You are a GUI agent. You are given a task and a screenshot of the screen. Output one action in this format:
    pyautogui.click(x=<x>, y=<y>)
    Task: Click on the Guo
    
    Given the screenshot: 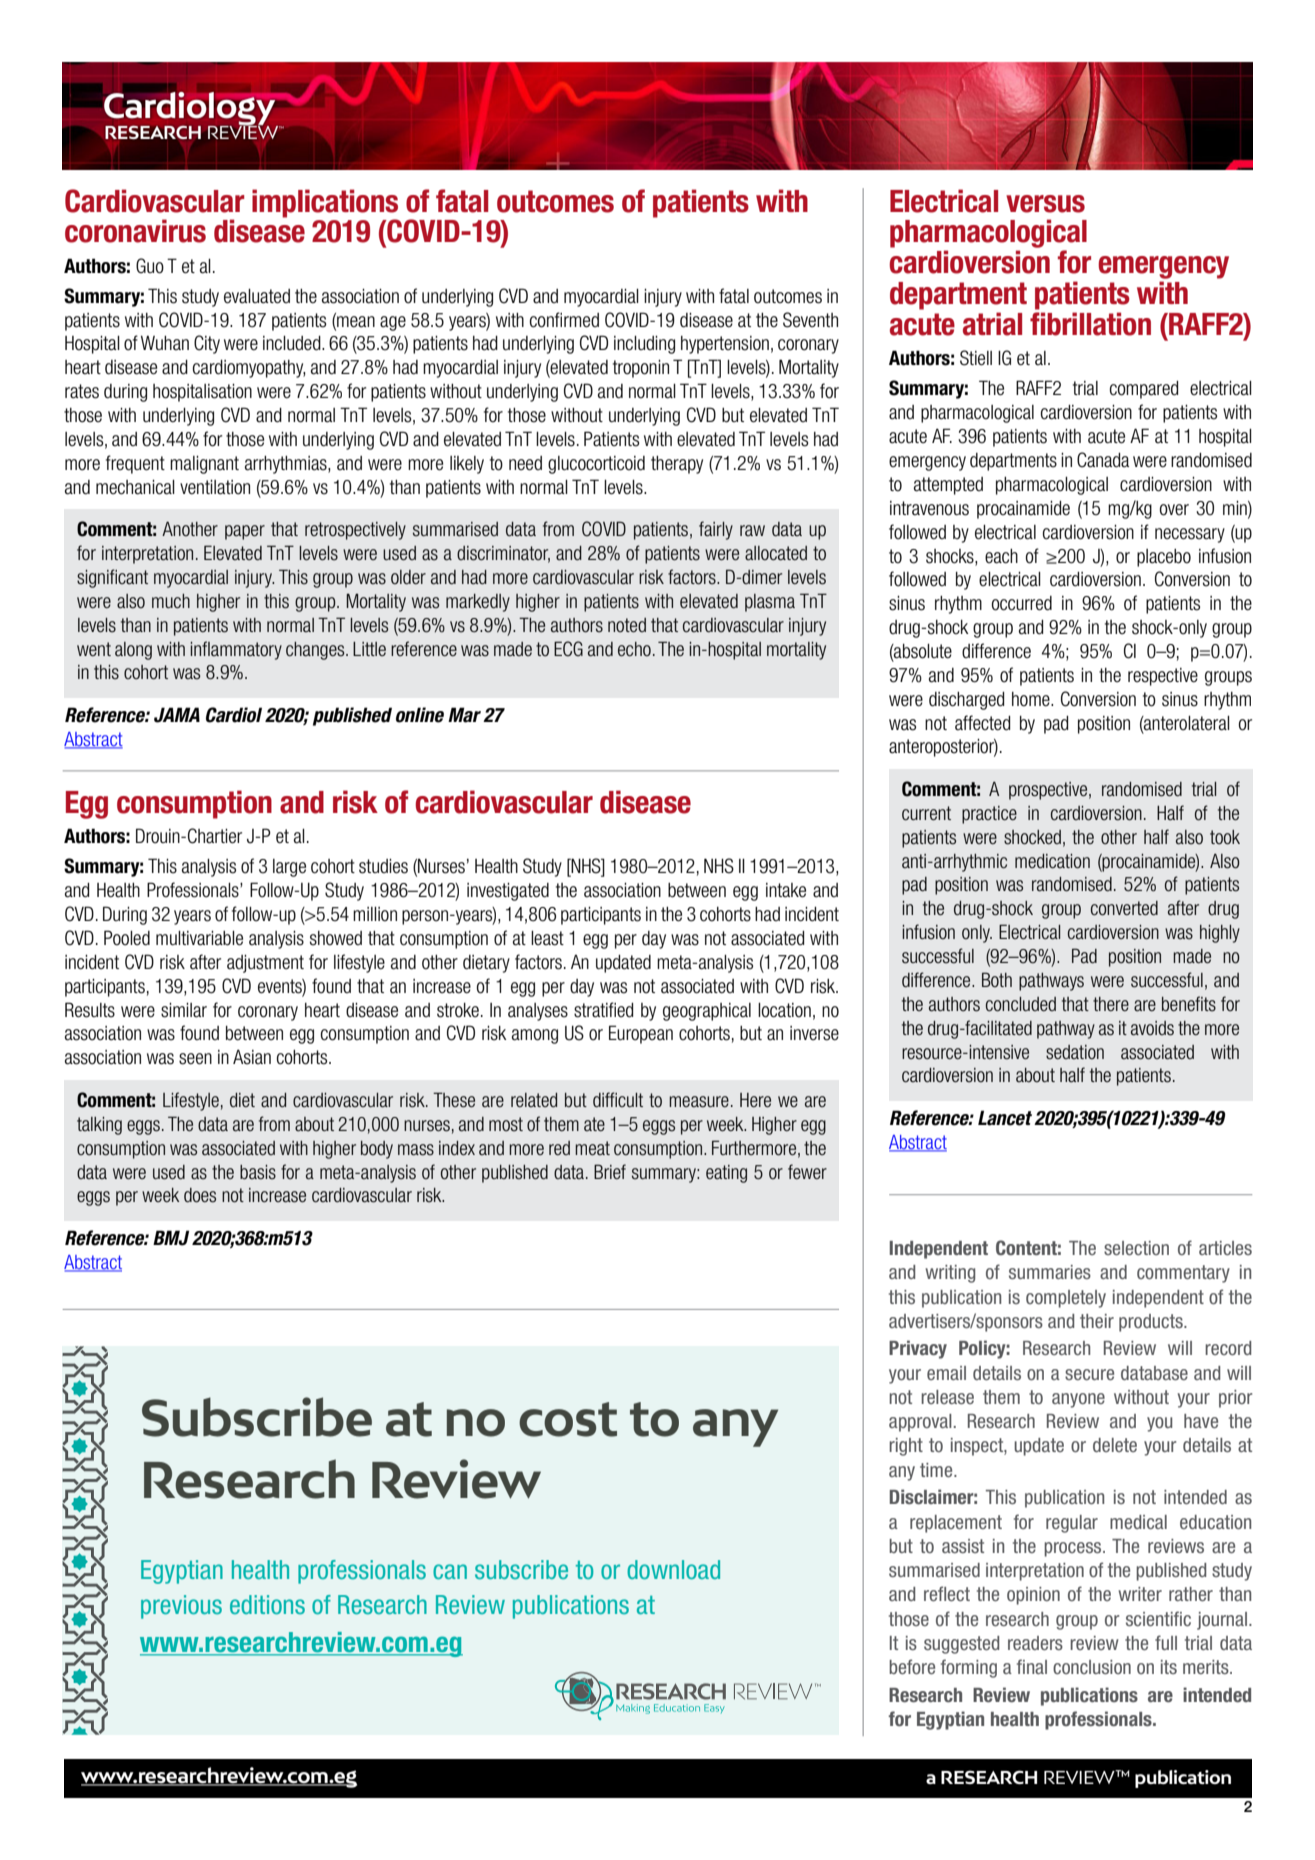 What is the action you would take?
    pyautogui.click(x=150, y=266)
